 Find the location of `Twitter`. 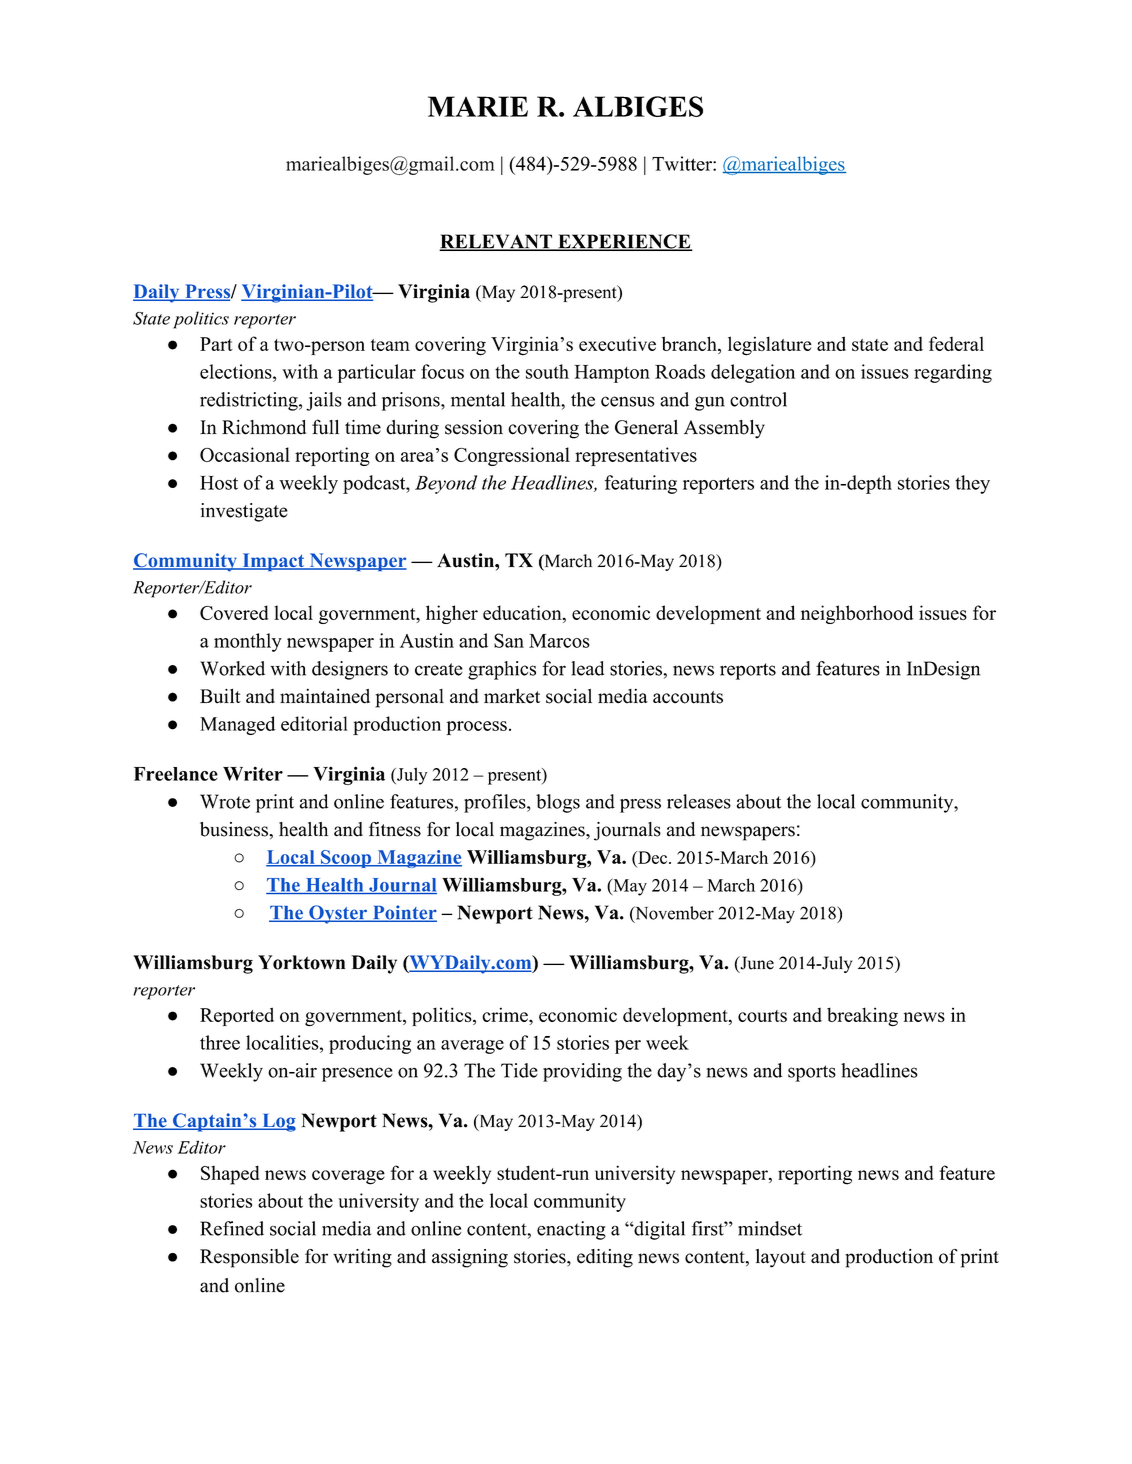

Twitter is located at coordinates (683, 163).
